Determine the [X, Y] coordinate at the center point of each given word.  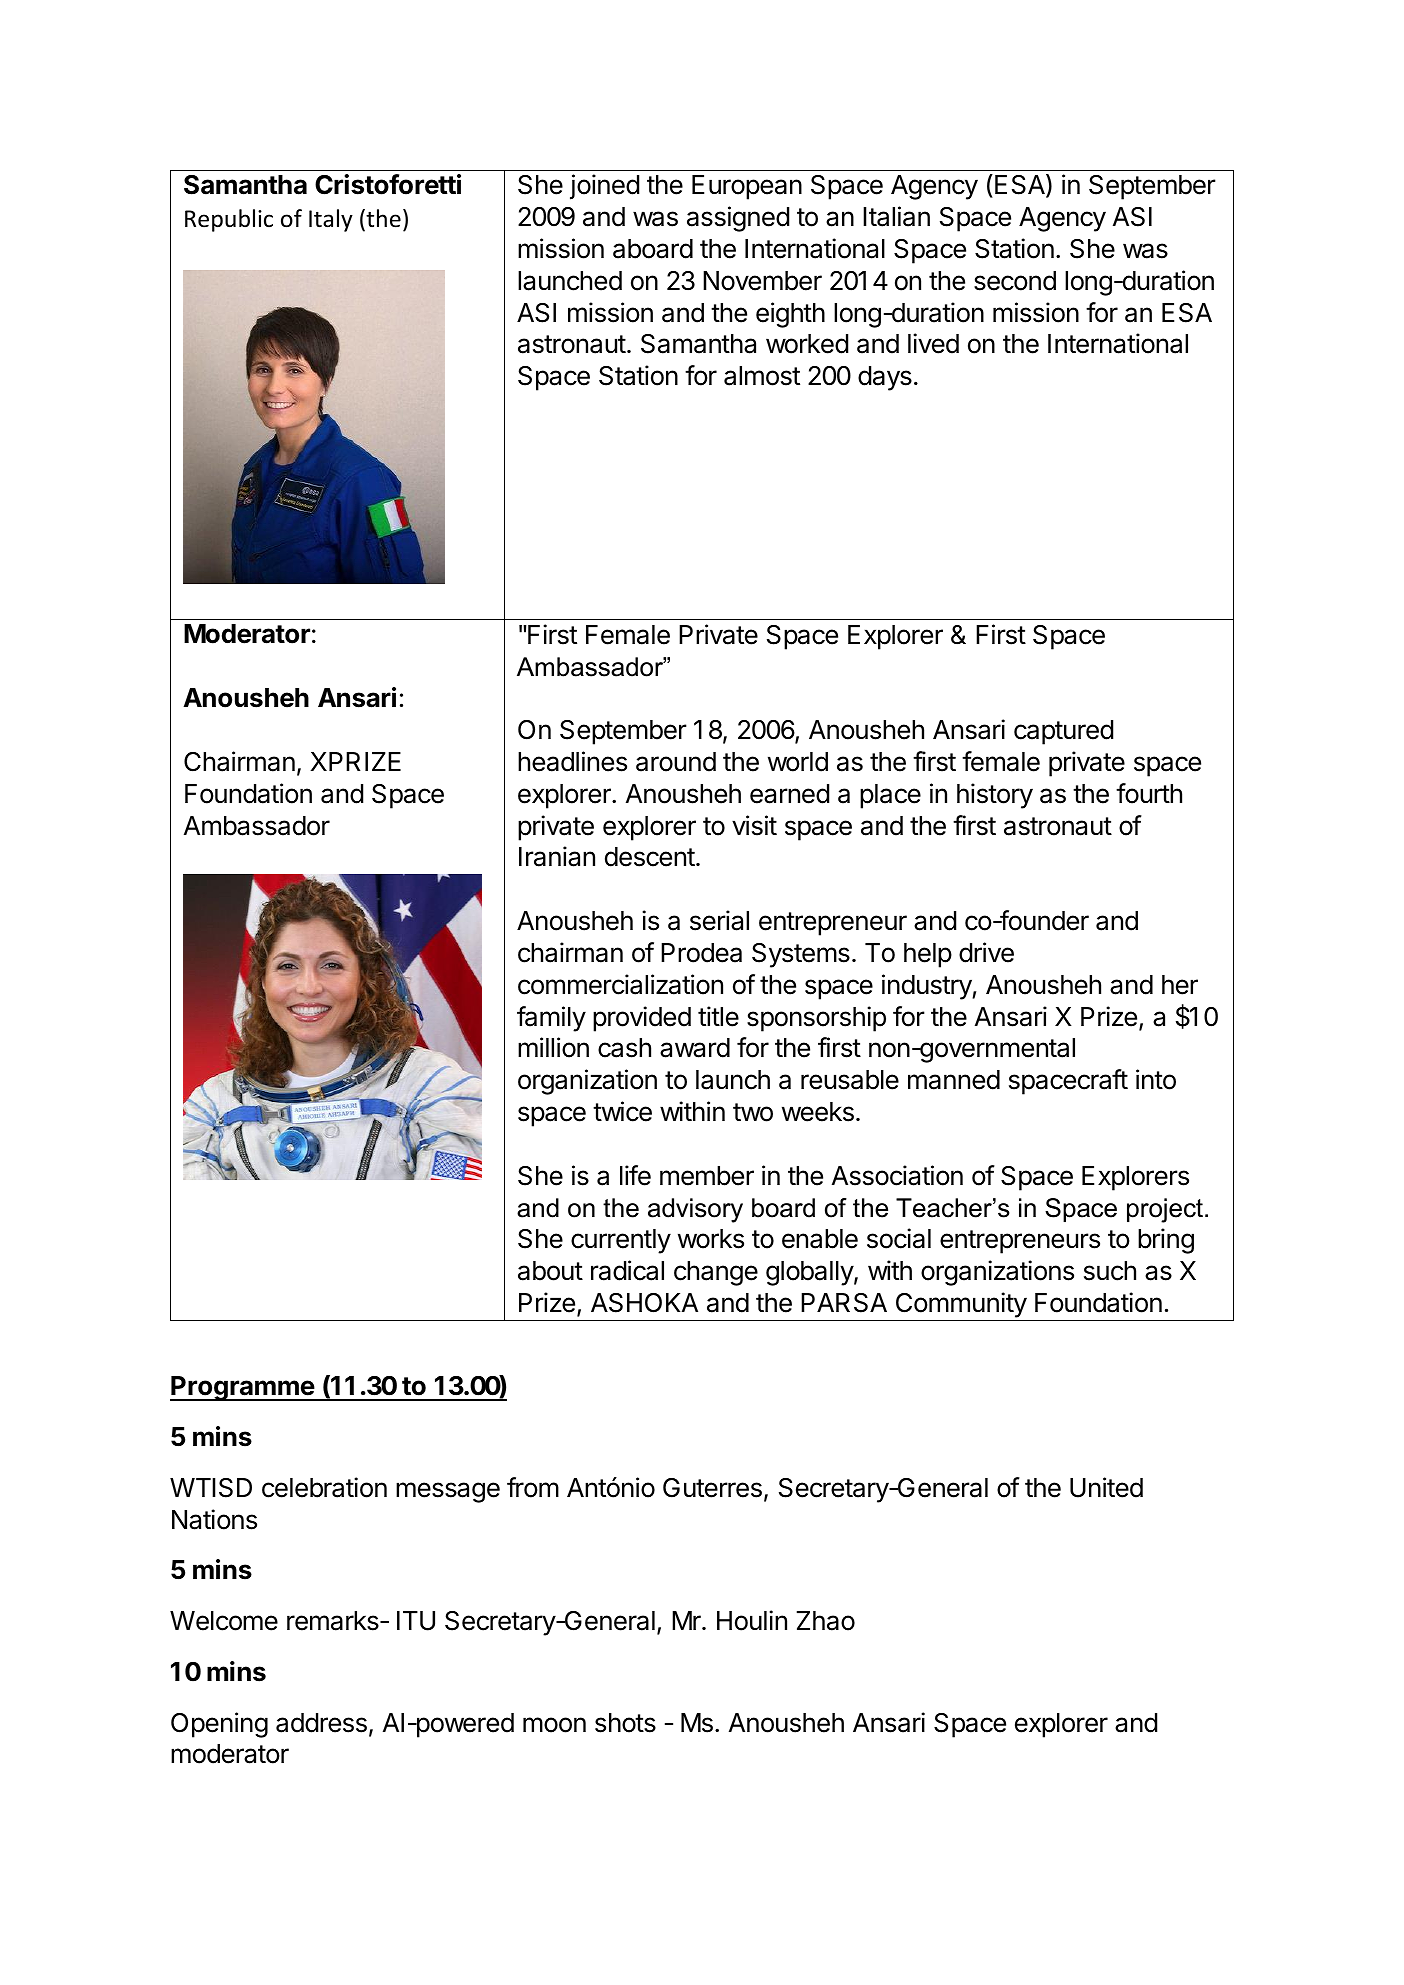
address [321, 1723]
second [1015, 281]
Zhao [825, 1621]
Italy [331, 220]
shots [625, 1723]
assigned [738, 219]
